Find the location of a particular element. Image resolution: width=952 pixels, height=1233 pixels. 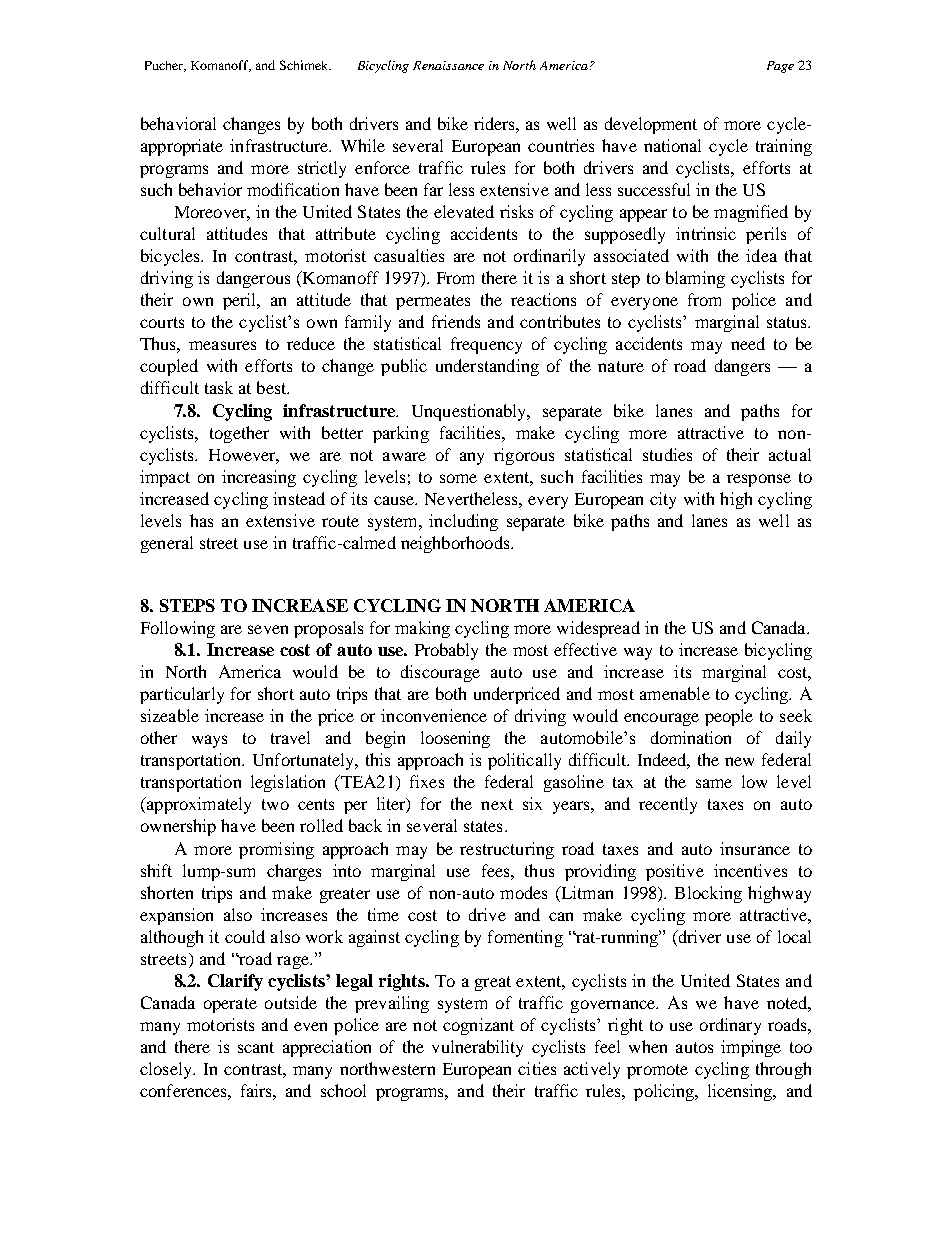

scant is located at coordinates (256, 1047).
